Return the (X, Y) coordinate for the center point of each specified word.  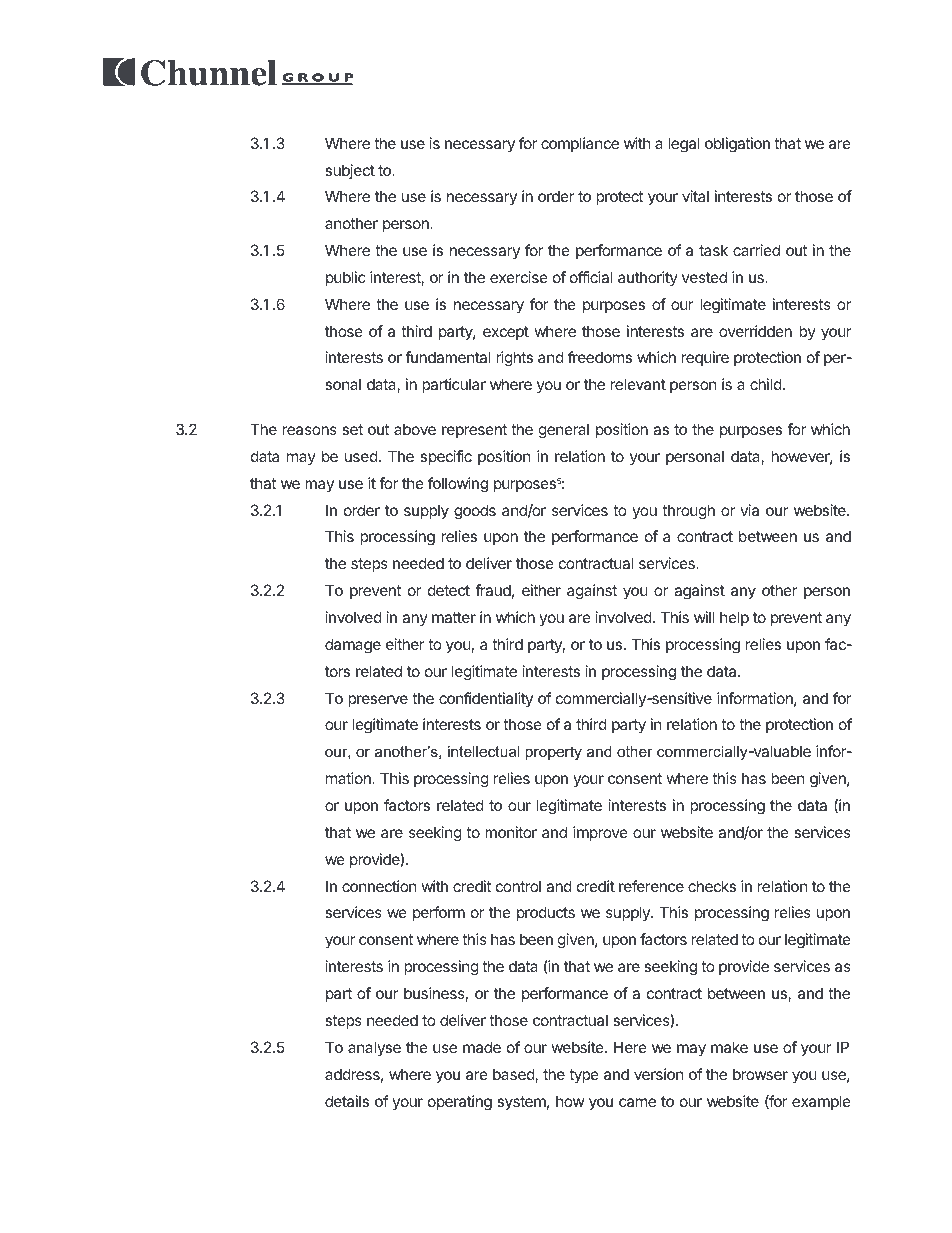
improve (600, 833)
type (584, 1076)
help (734, 618)
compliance (580, 144)
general (564, 431)
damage (353, 646)
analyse (374, 1048)
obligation (737, 145)
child (766, 384)
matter (454, 617)
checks (712, 886)
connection (379, 886)
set (352, 429)
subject (350, 171)
